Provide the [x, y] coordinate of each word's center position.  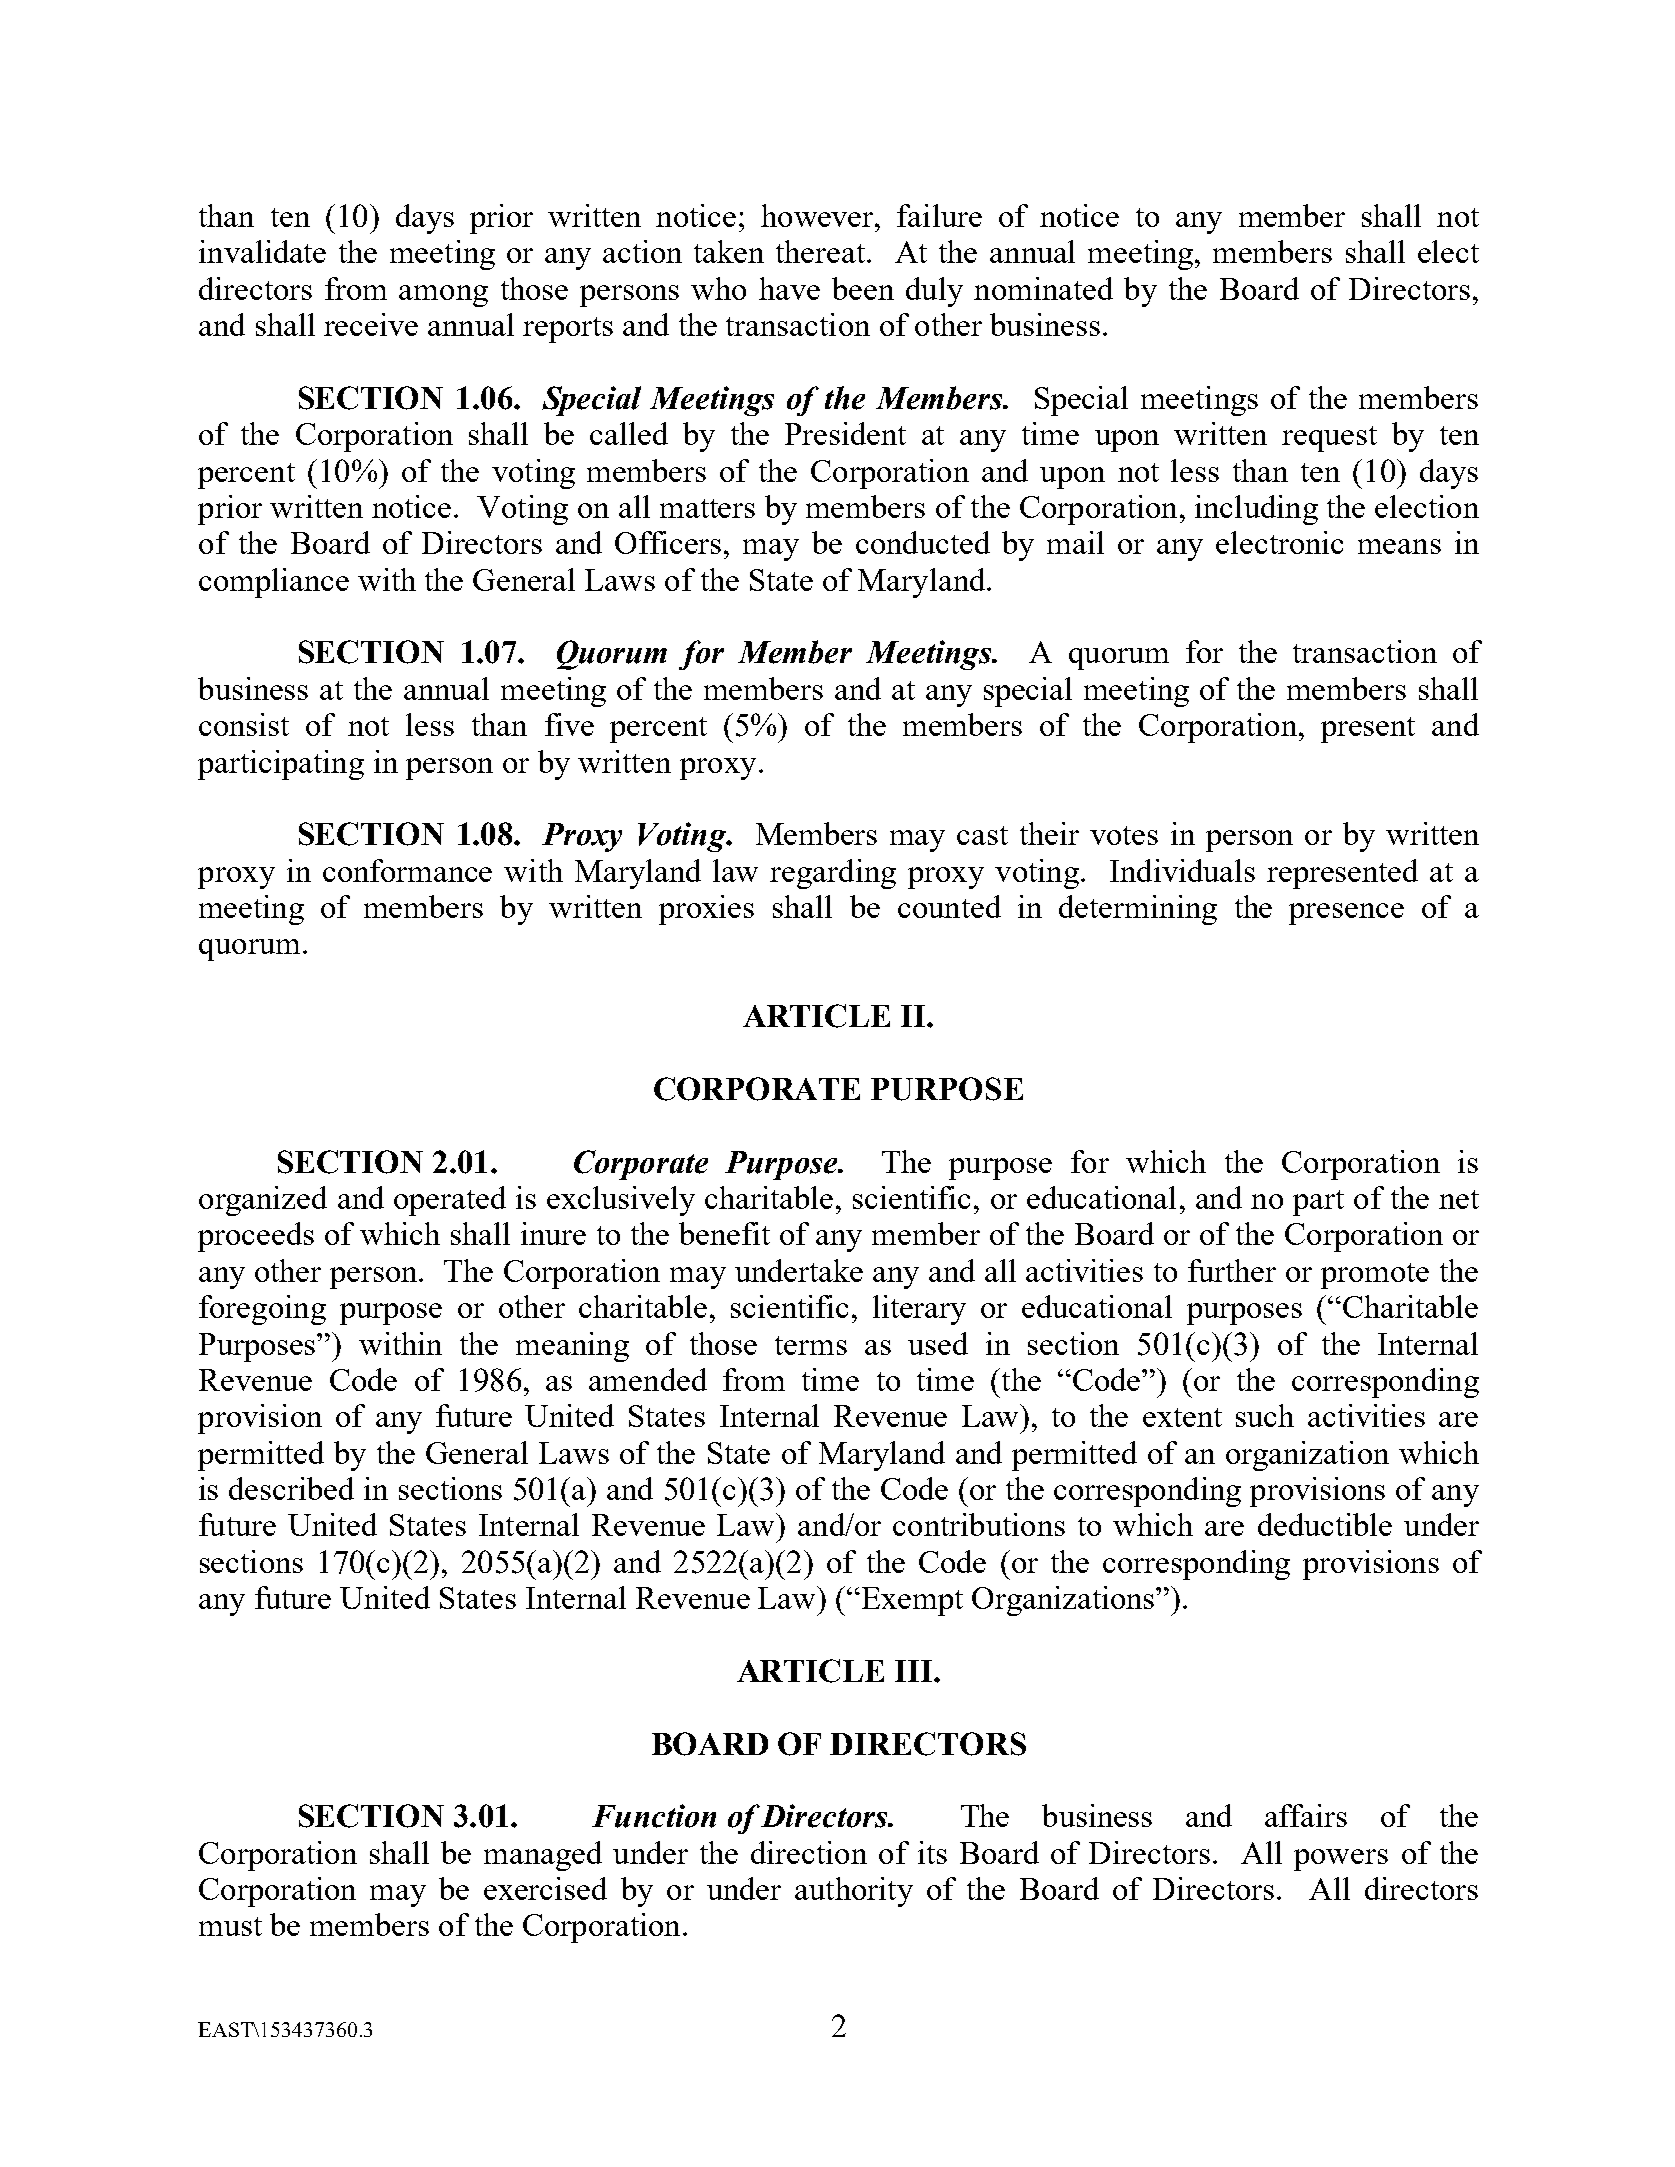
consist [244, 724]
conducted [923, 542]
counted [949, 906]
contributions [979, 1524]
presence [1346, 914]
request [1329, 439]
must [230, 1926]
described [291, 1488]
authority [854, 1892]
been [863, 288]
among [443, 296]
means [1399, 546]
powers [1341, 1860]
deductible [1325, 1524]
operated [450, 1201]
